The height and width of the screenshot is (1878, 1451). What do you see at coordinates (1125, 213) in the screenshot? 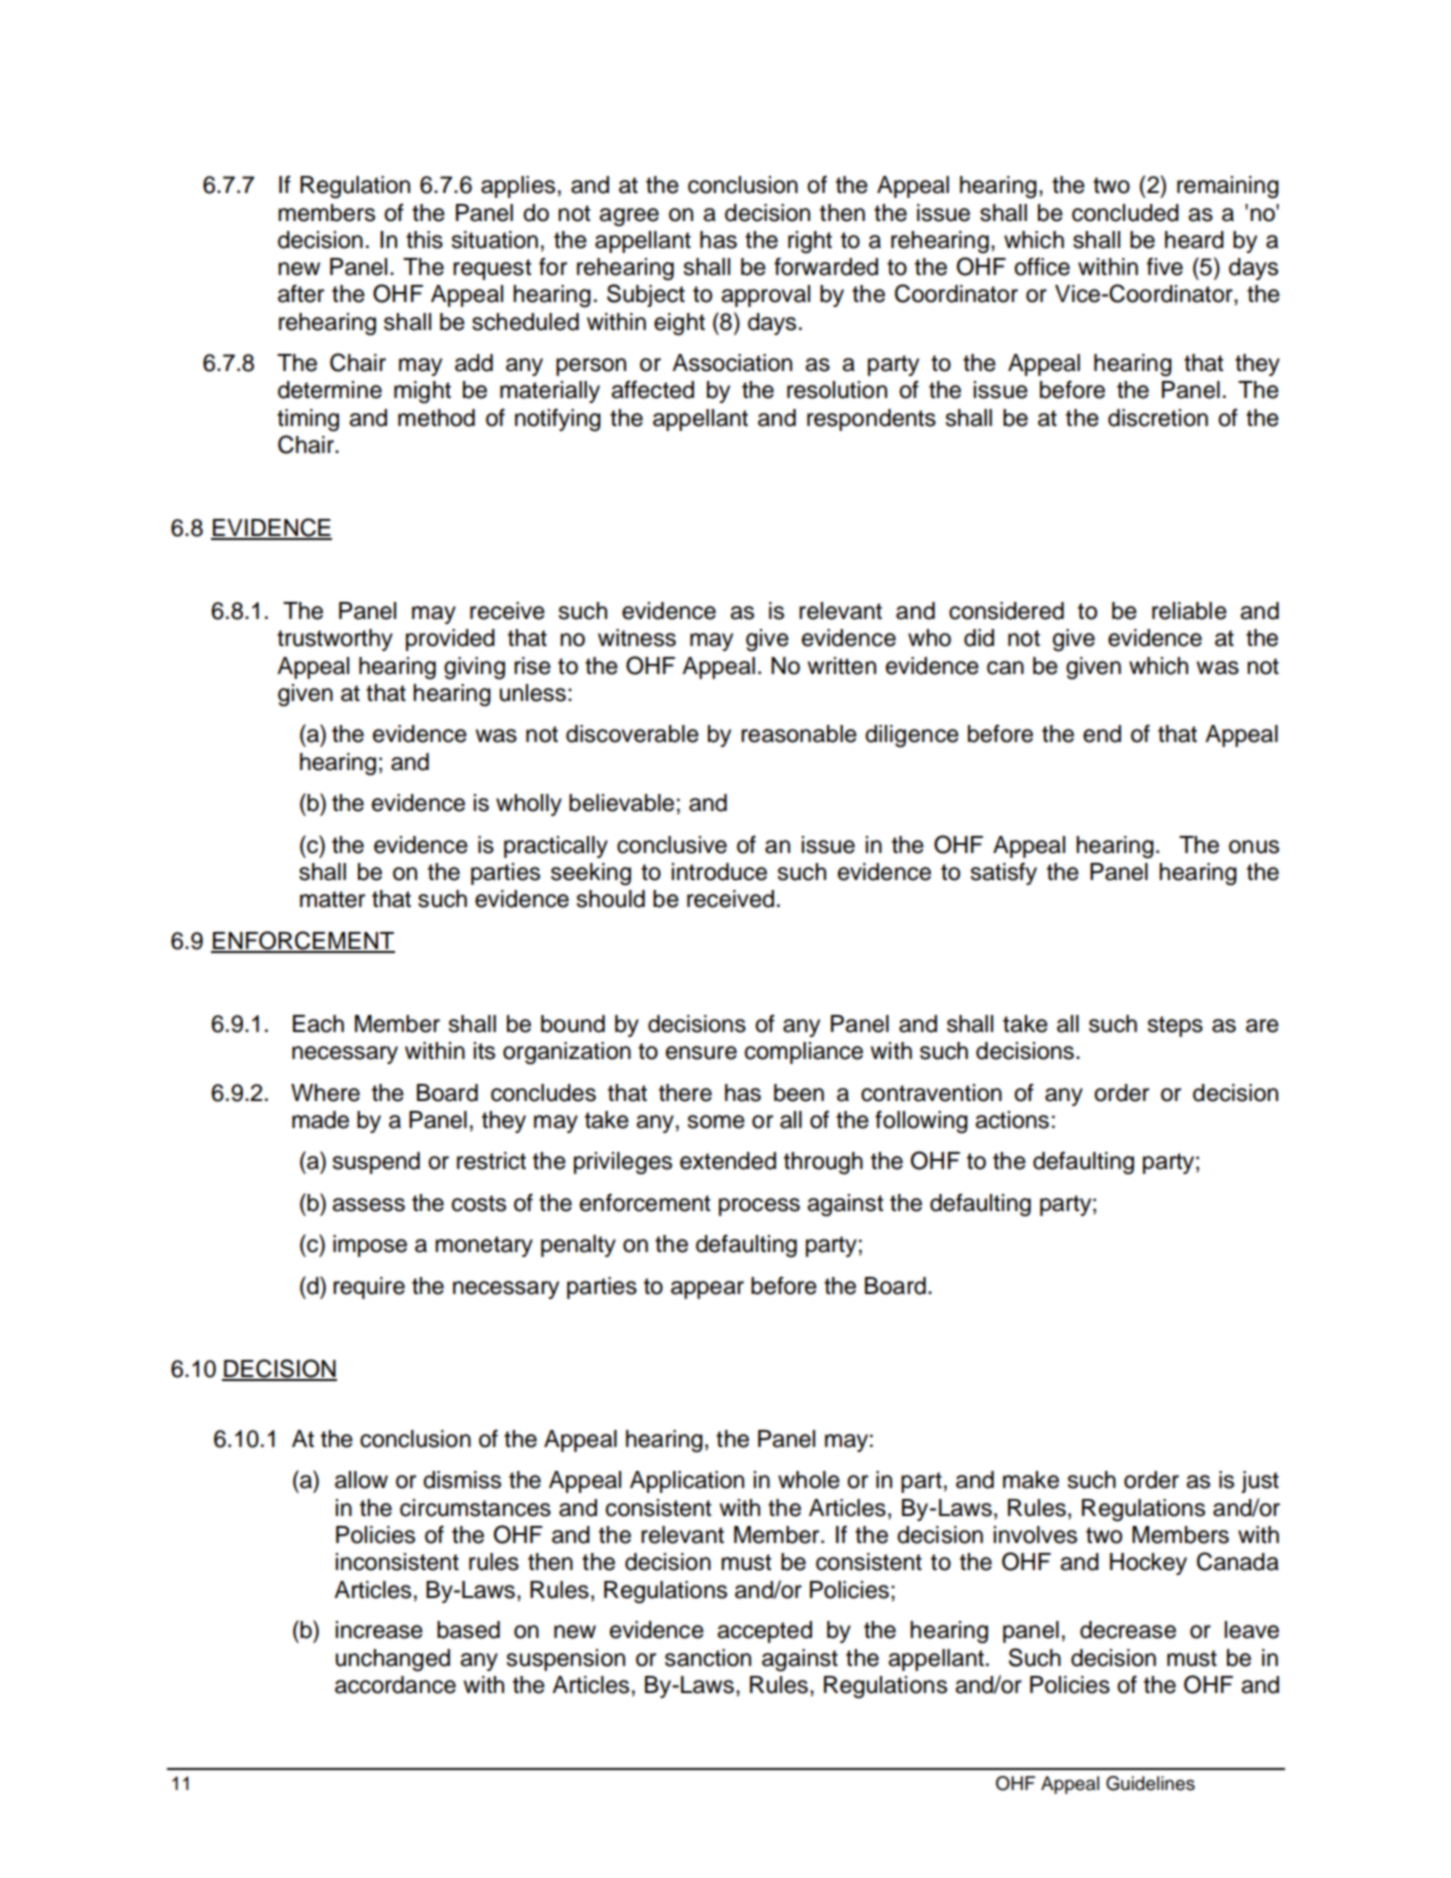
I see `concluded` at bounding box center [1125, 213].
